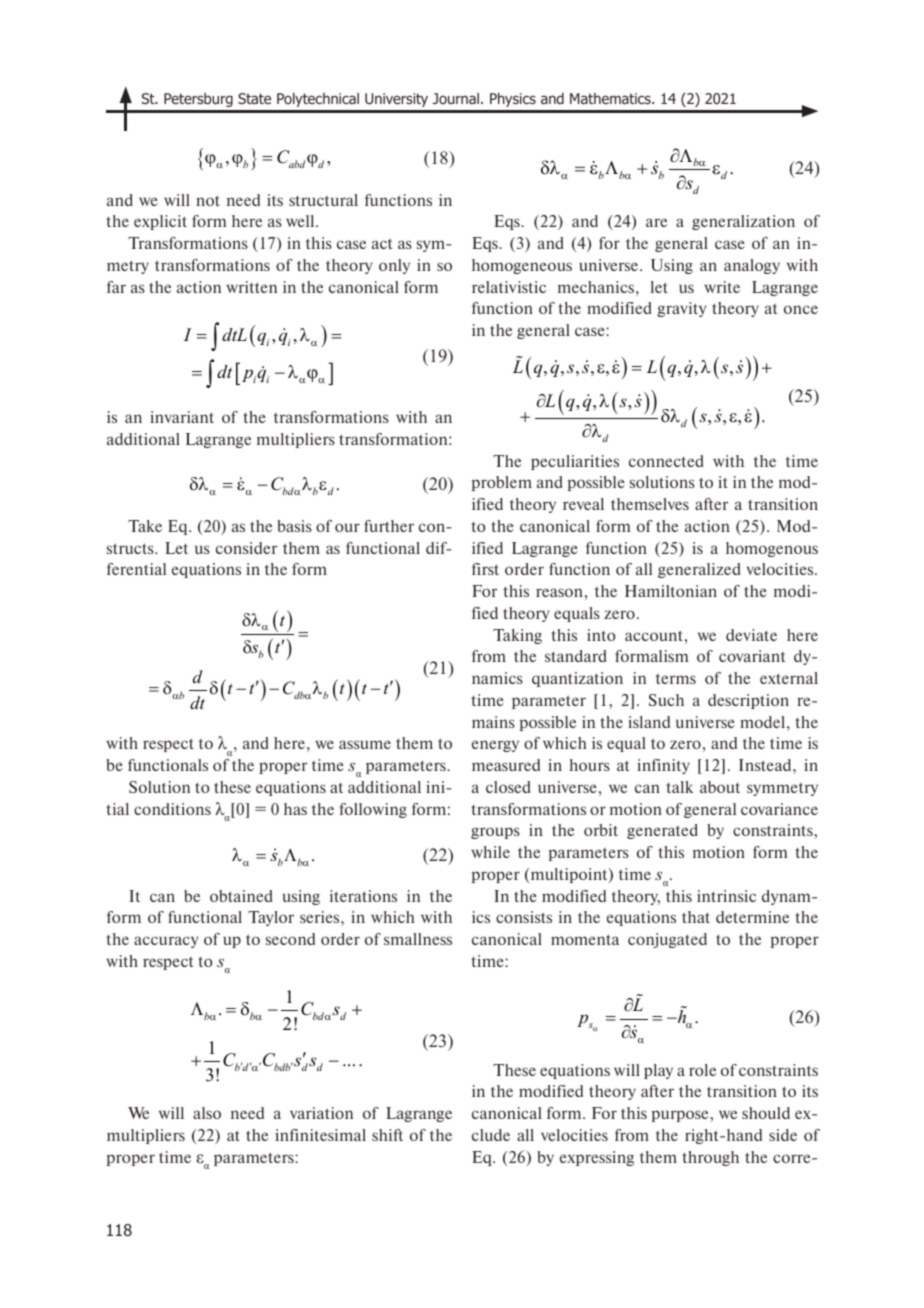  Describe the element at coordinates (751, 635) in the page. I see `deviate` at that location.
